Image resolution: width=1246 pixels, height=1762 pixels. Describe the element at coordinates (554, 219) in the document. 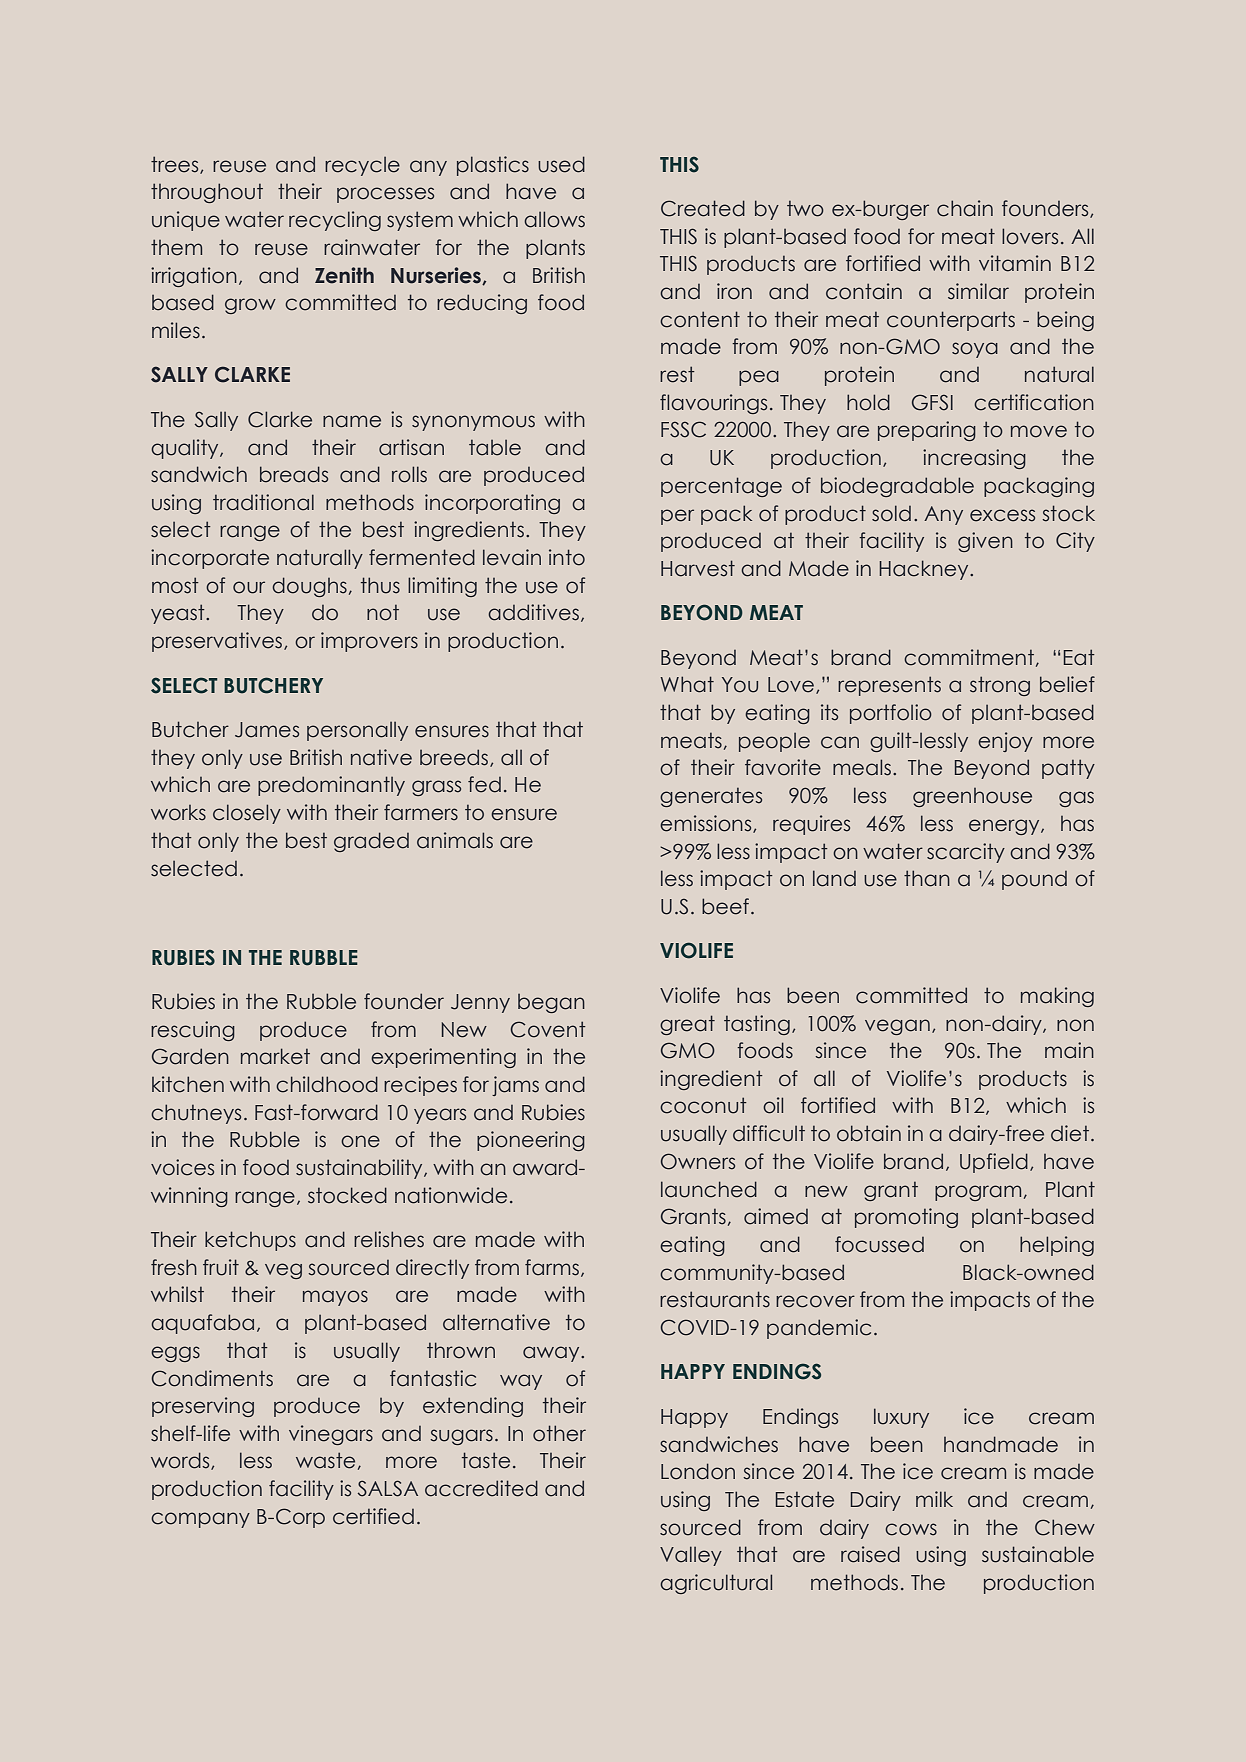

I see `allows` at that location.
